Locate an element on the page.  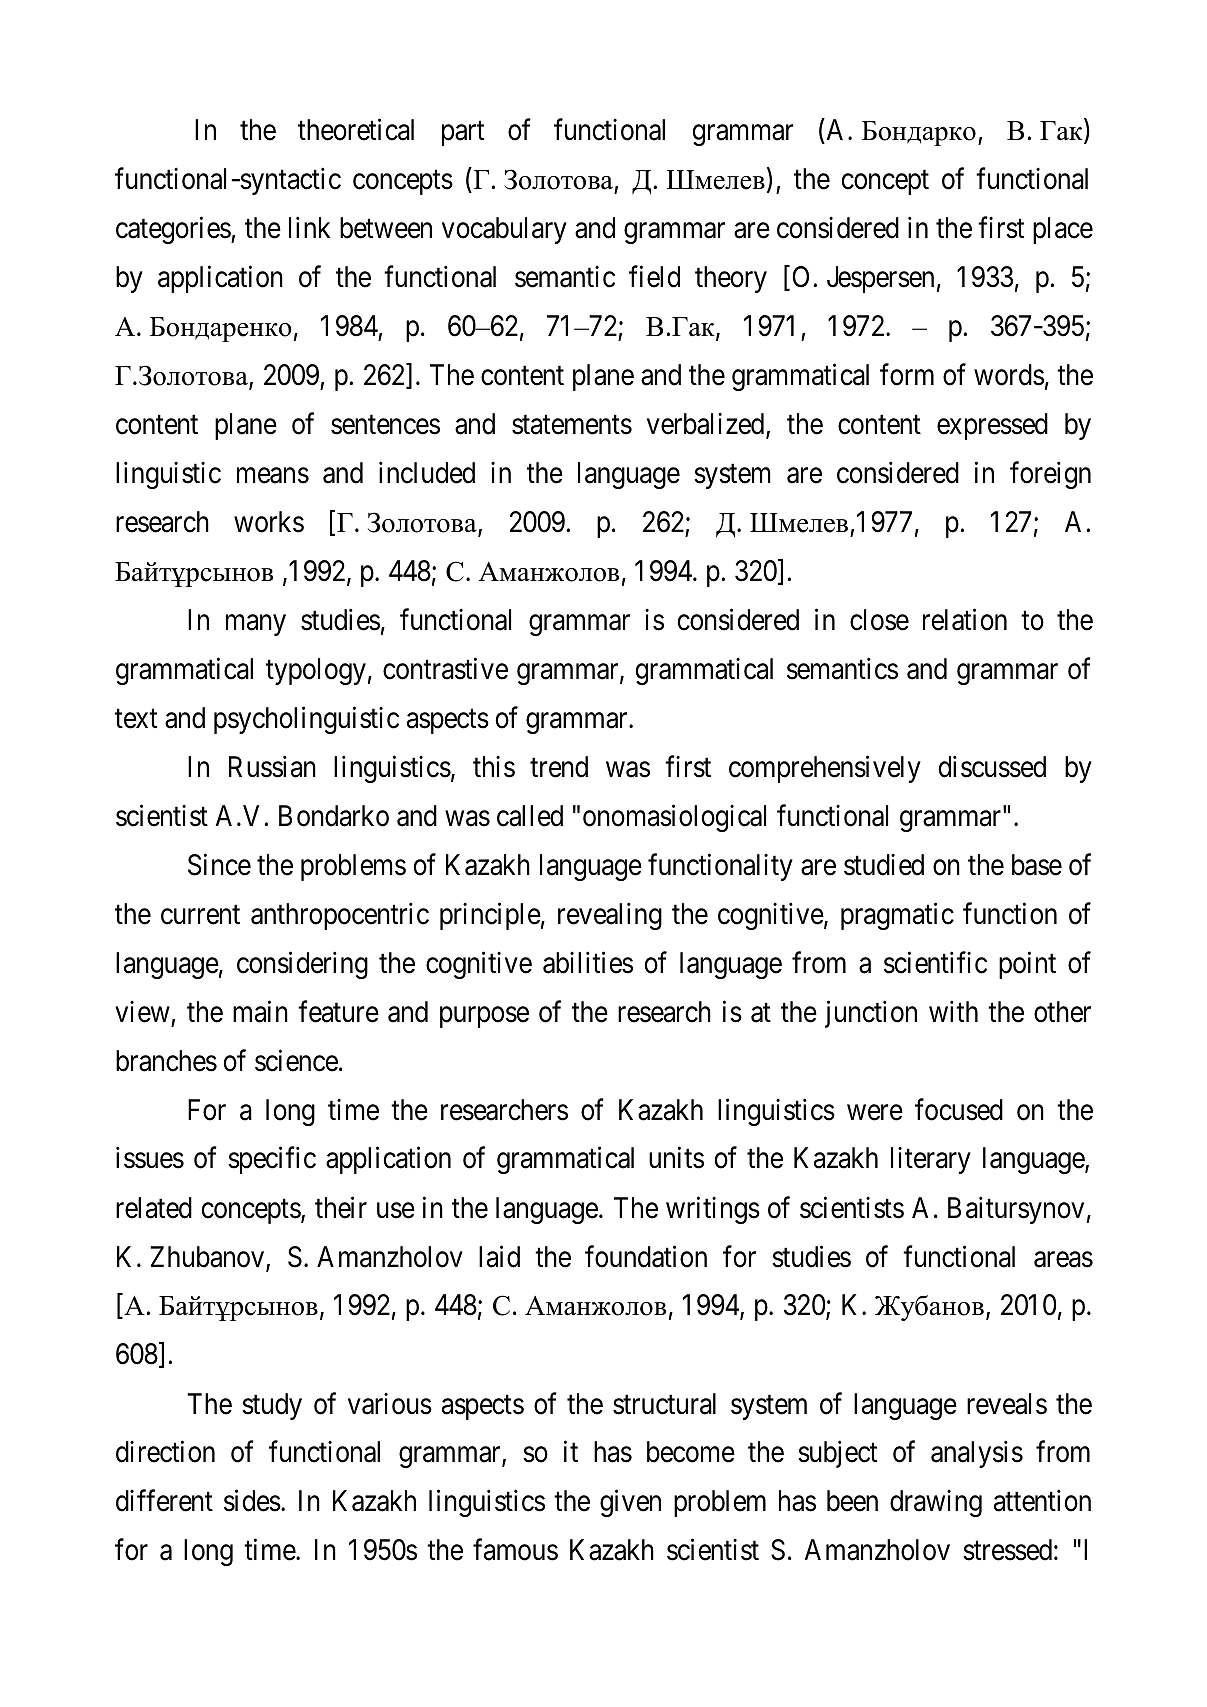
link is located at coordinates (310, 227).
